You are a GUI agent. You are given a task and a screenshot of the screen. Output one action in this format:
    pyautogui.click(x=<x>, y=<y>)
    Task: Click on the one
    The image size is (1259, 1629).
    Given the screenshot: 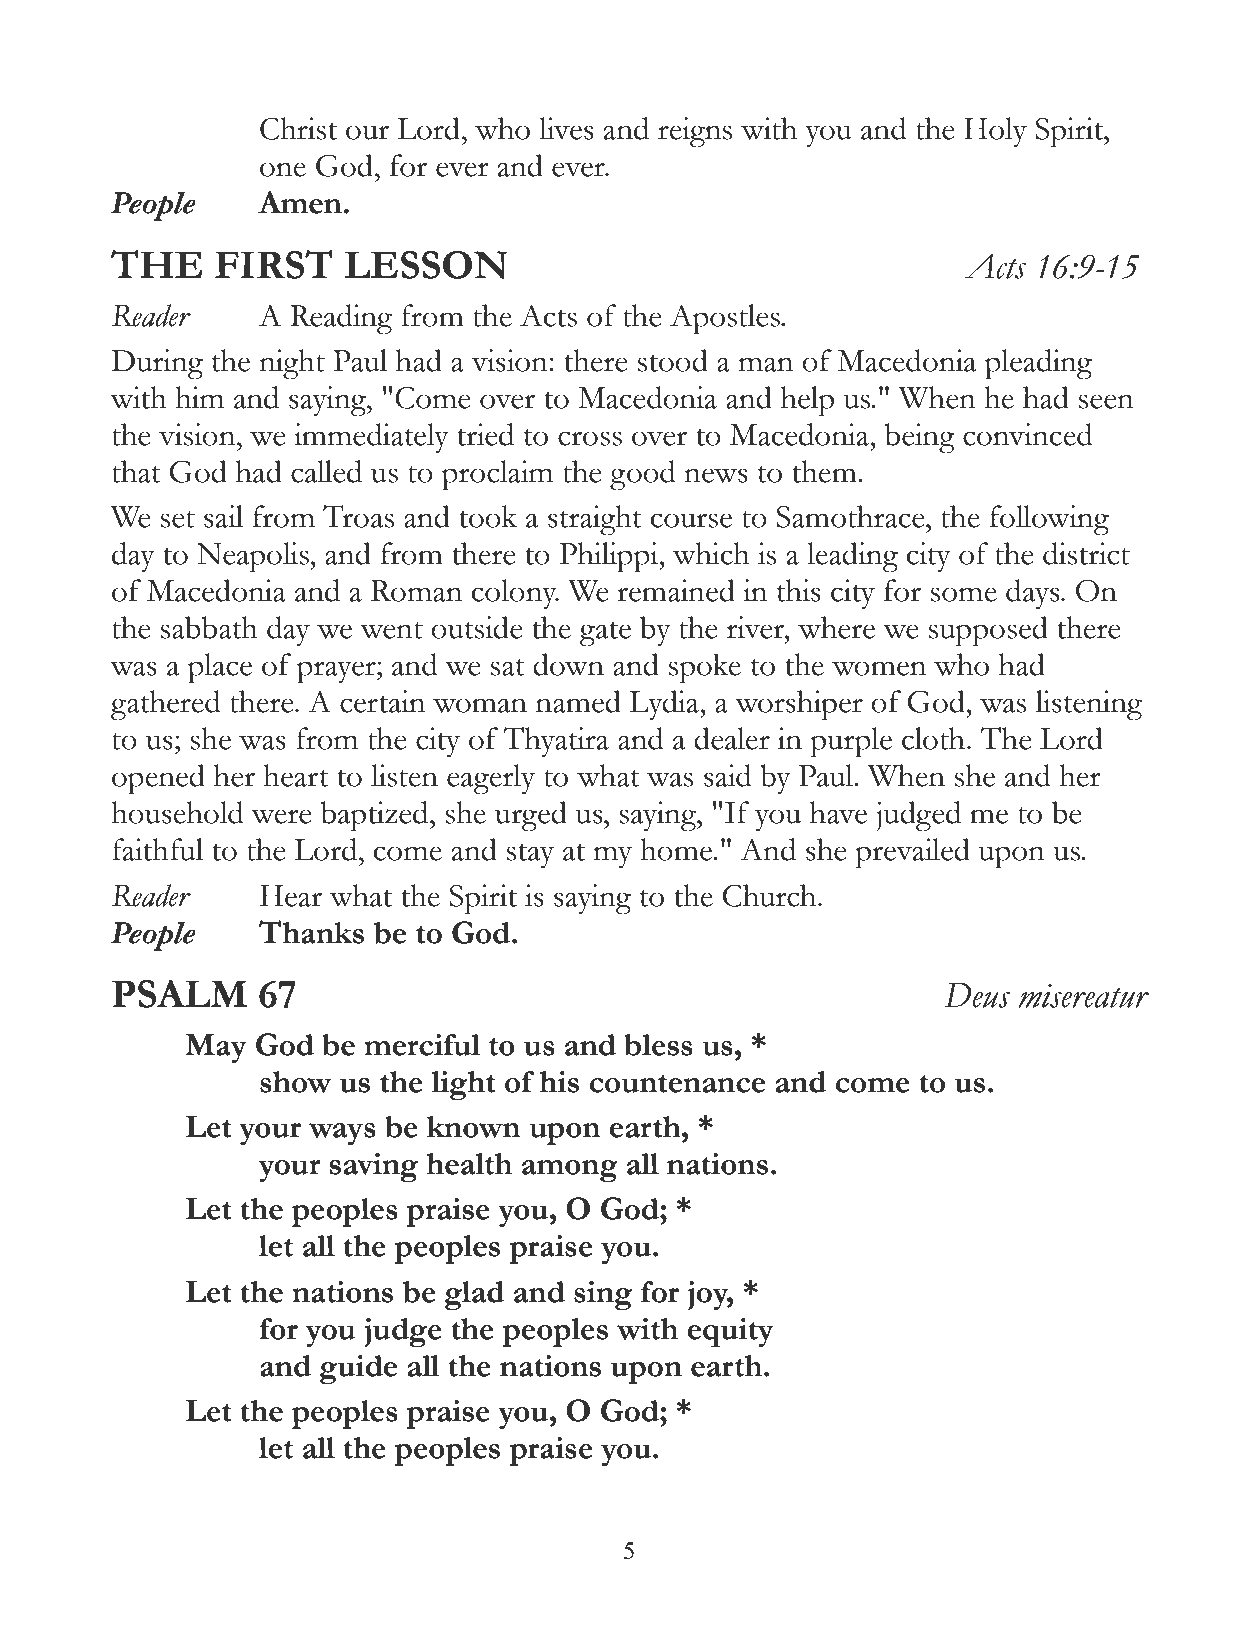 What is the action you would take?
    pyautogui.click(x=283, y=169)
